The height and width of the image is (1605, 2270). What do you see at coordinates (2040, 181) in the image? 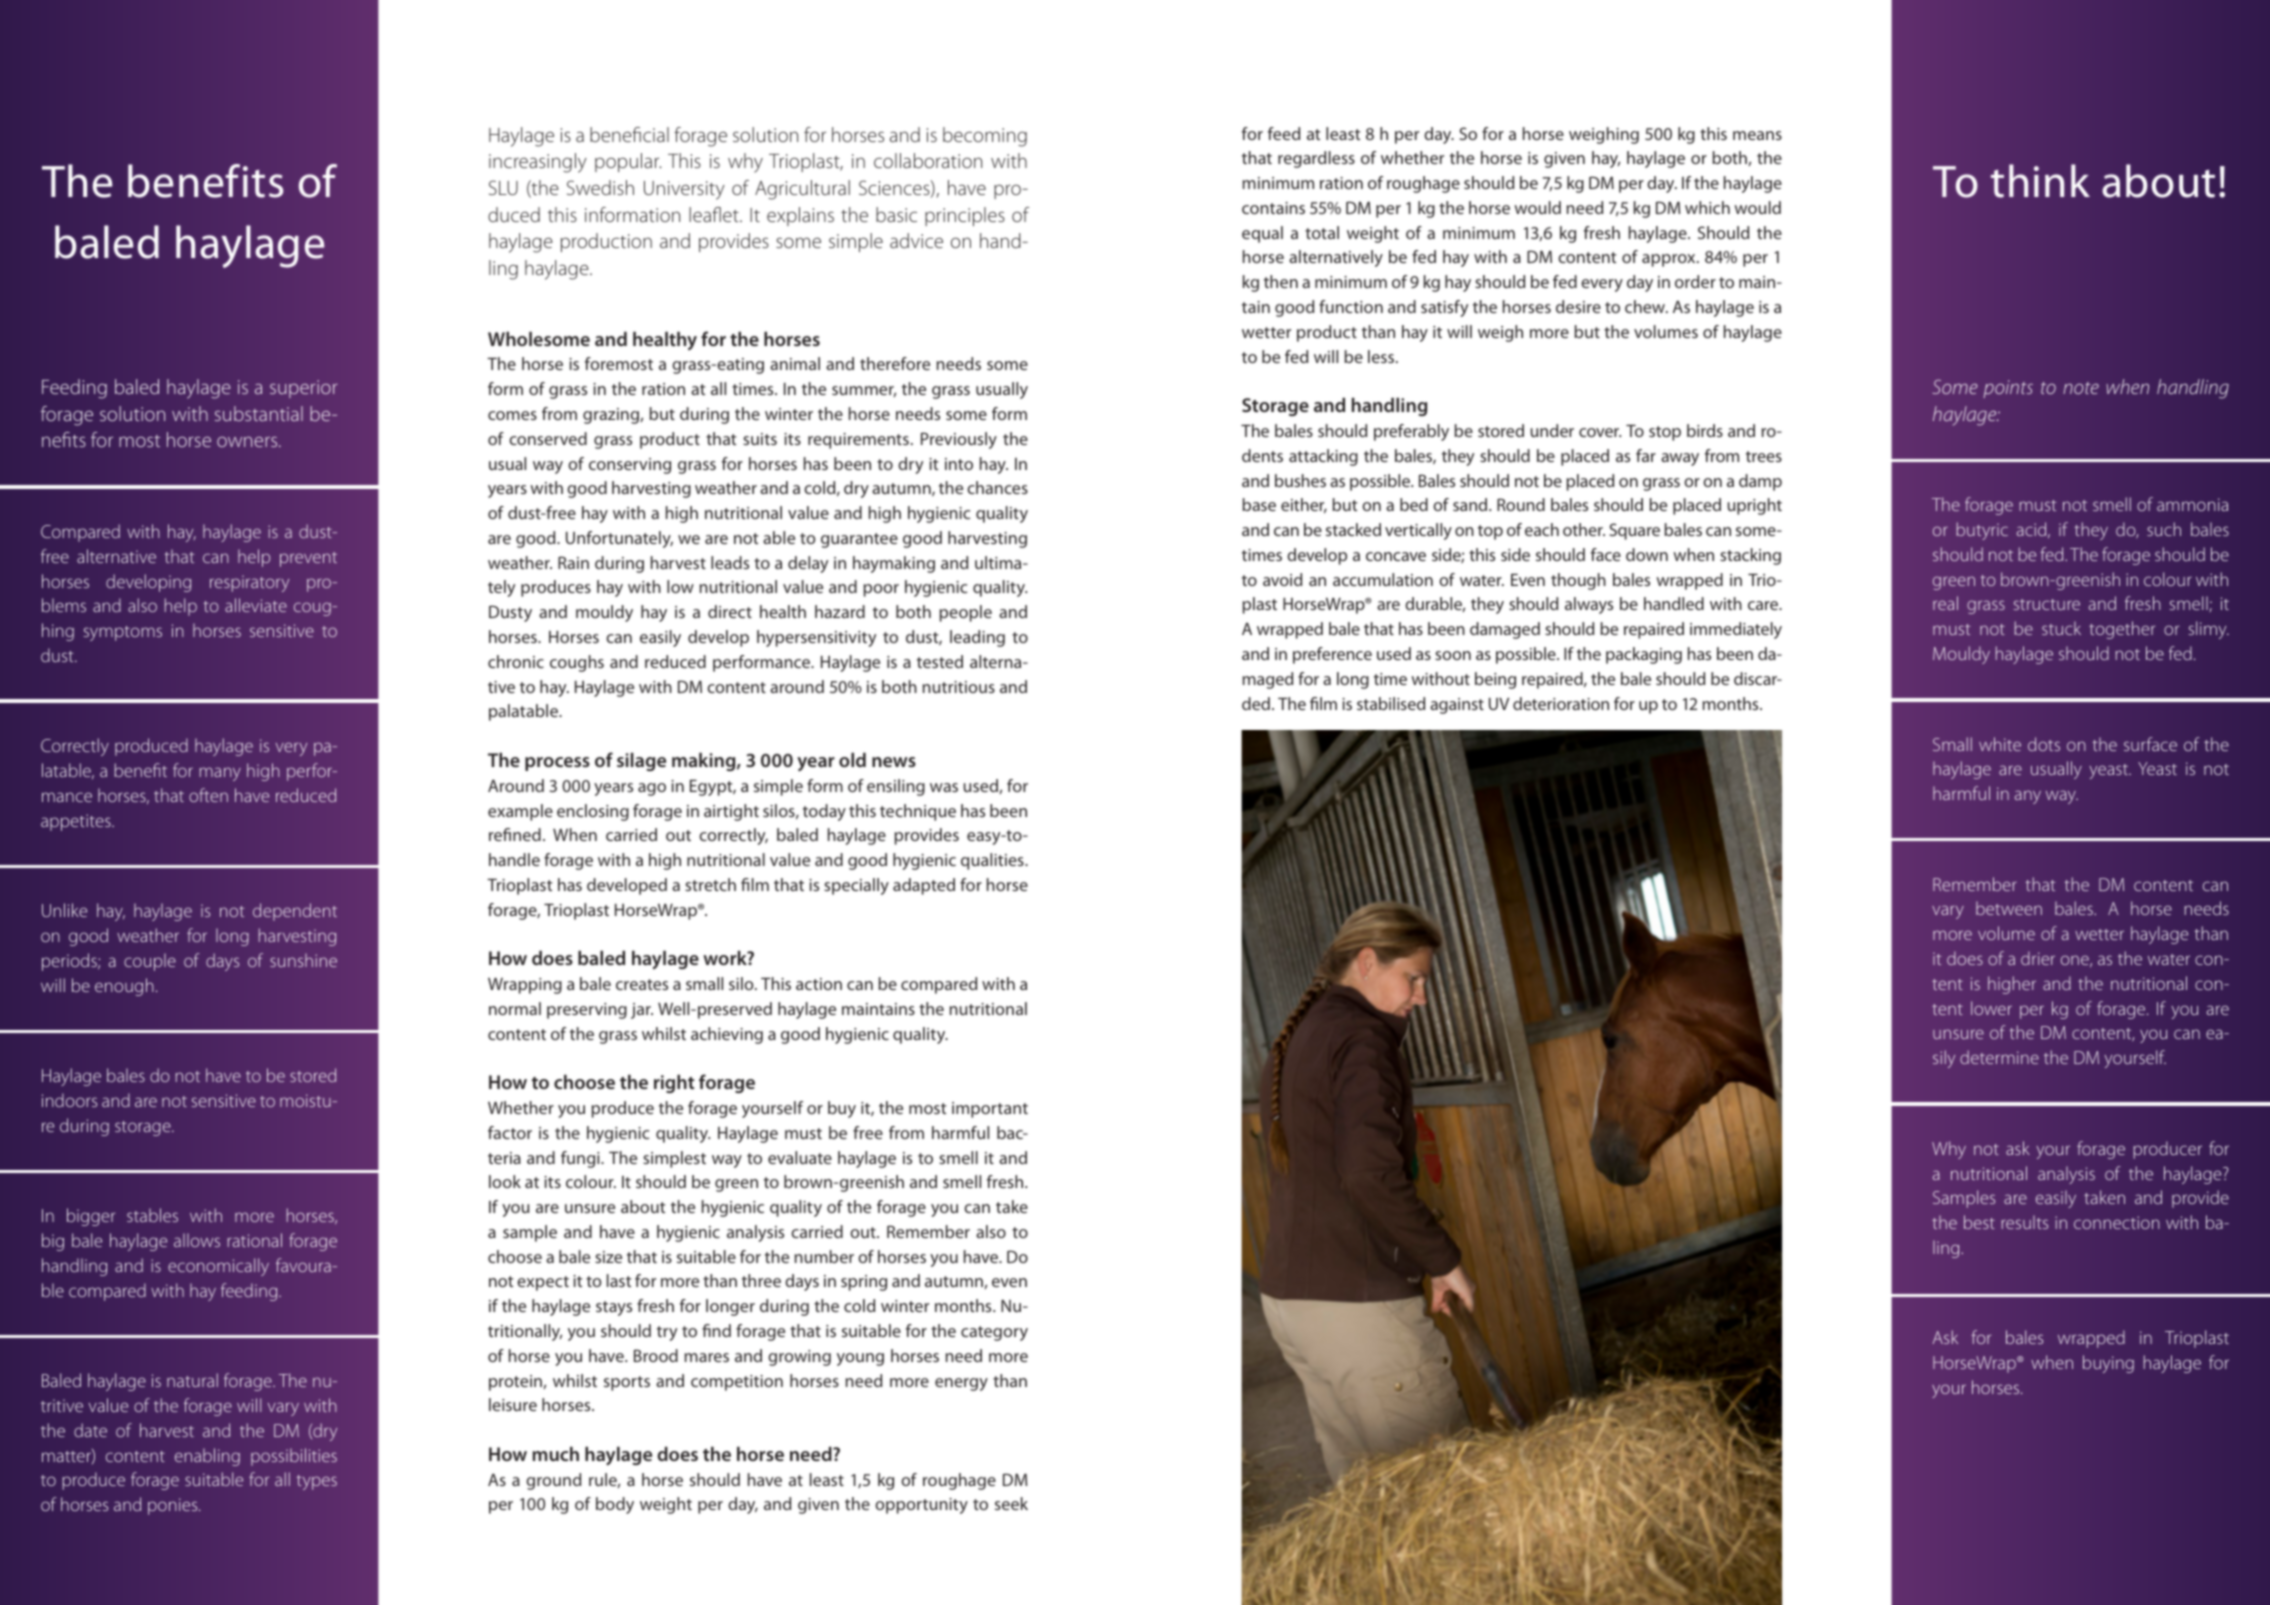
I see `think` at bounding box center [2040, 181].
